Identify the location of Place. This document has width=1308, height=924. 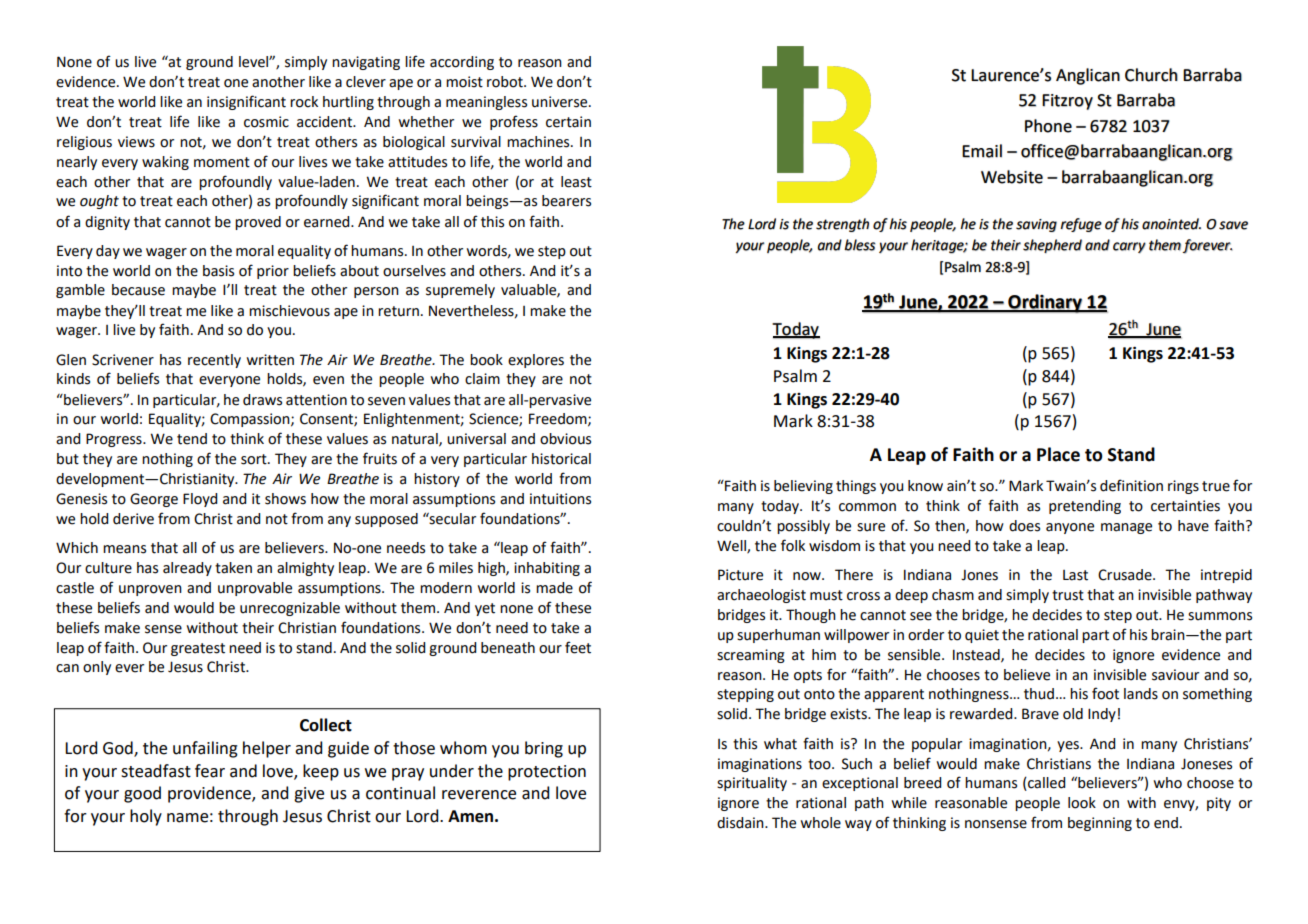
(1058, 454).
